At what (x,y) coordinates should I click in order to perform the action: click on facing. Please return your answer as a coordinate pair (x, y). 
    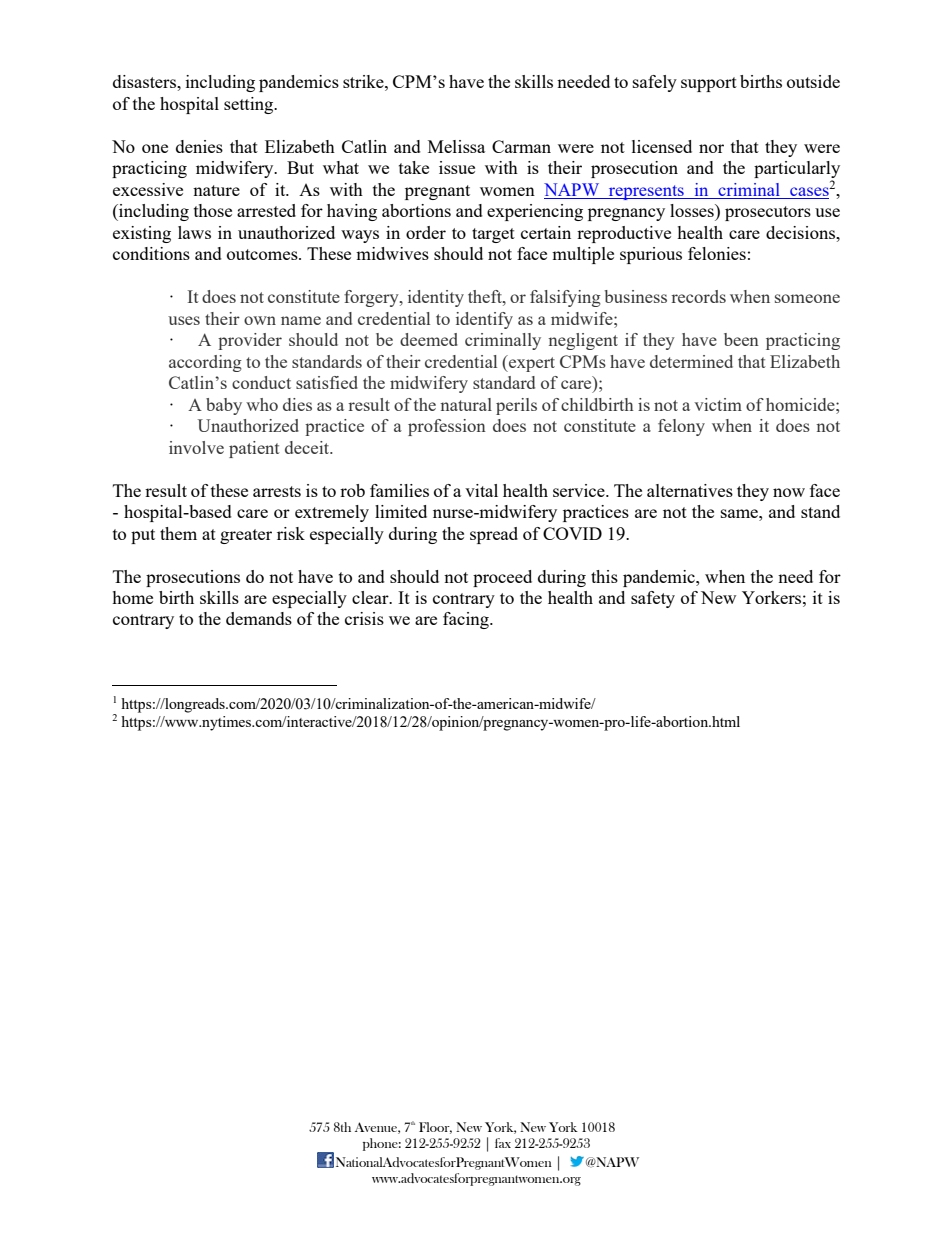
    Looking at the image, I should click on (467, 620).
